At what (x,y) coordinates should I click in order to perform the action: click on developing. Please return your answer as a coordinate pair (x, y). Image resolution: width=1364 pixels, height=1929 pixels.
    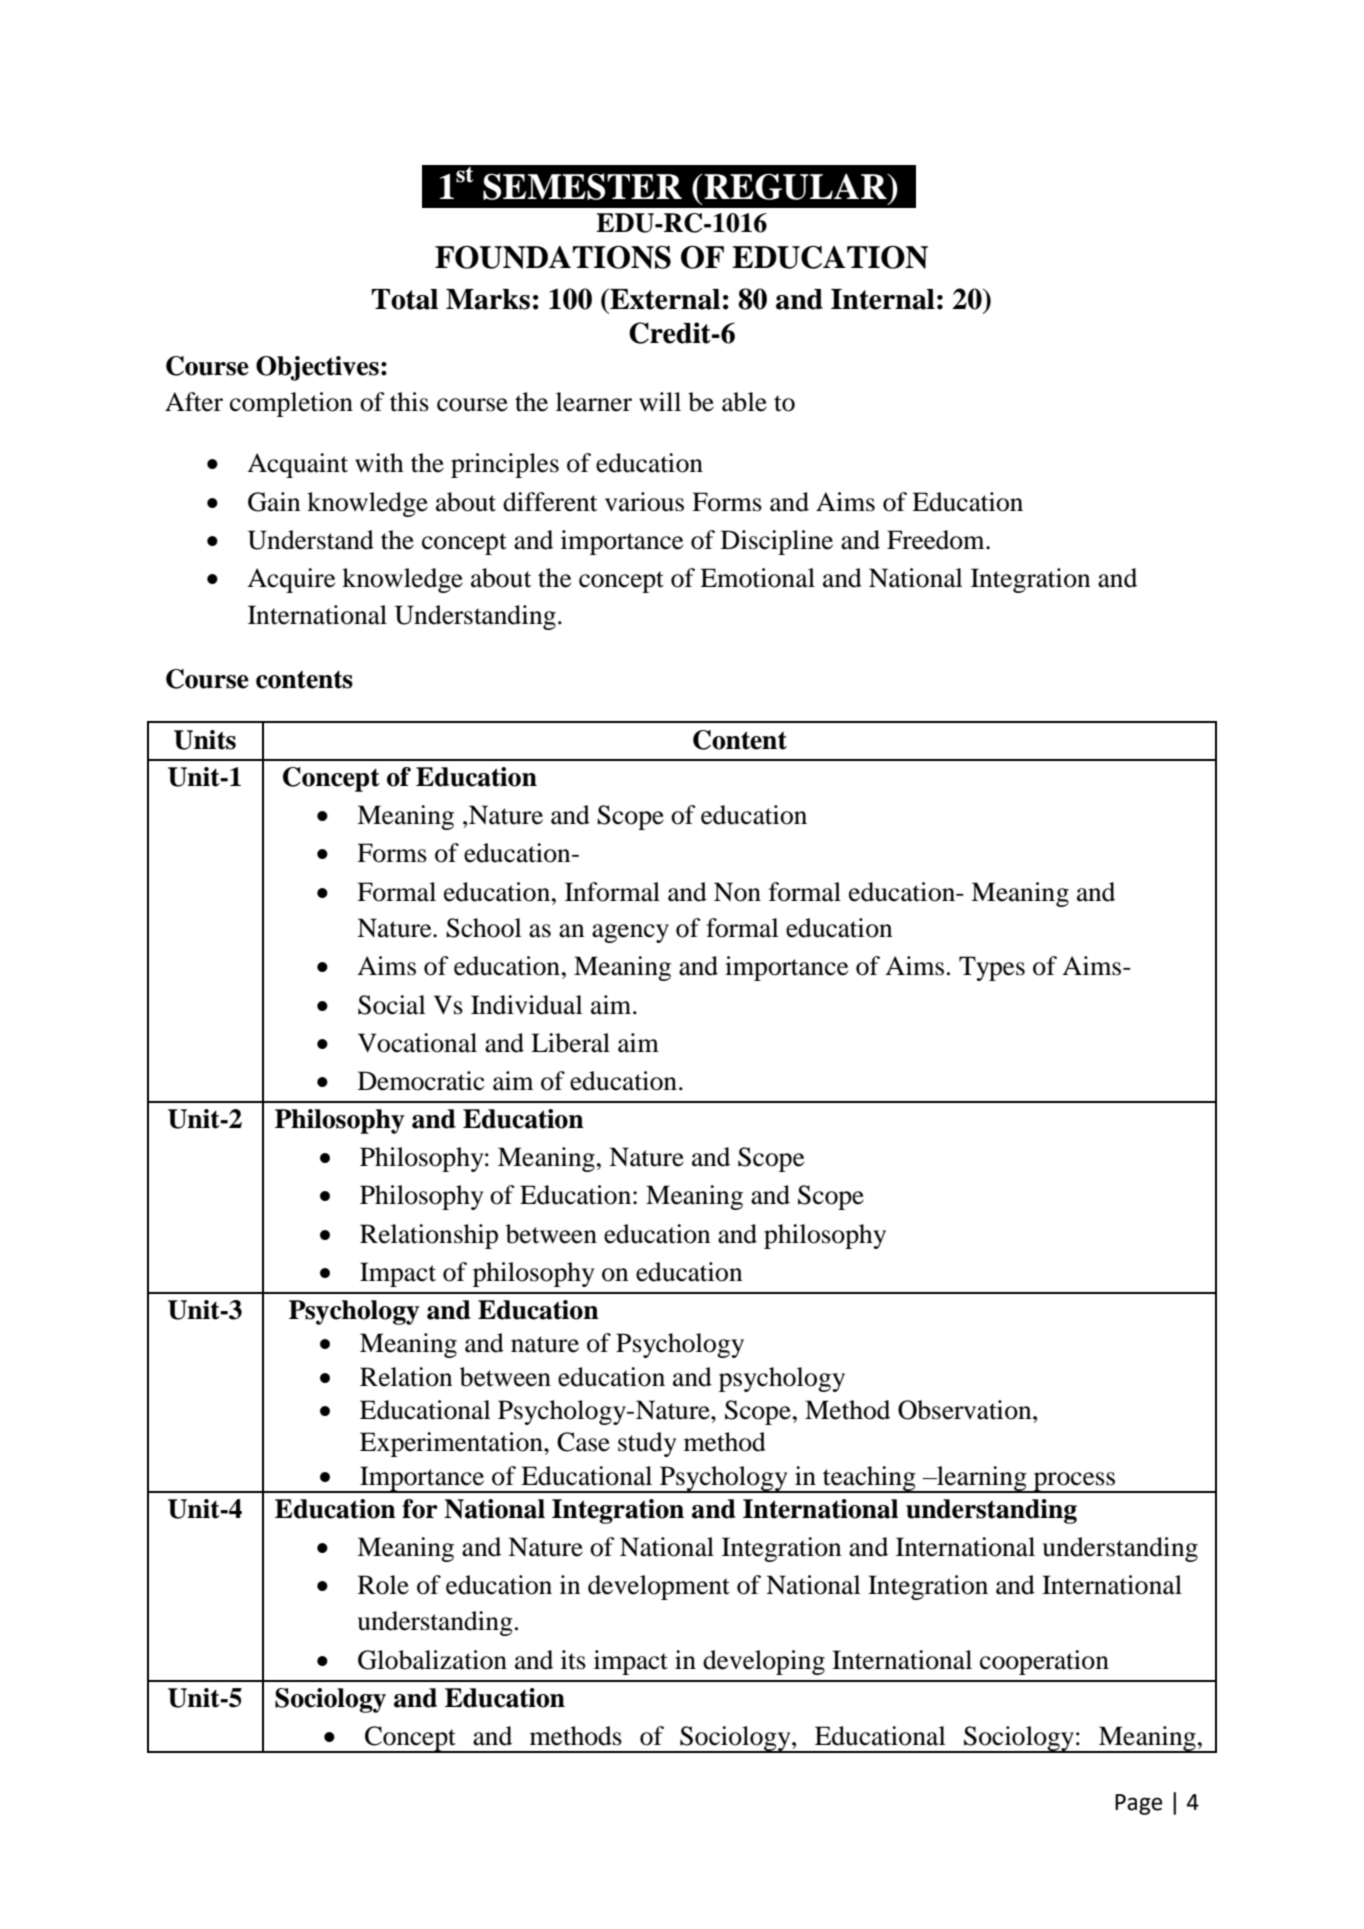
    Looking at the image, I should click on (764, 1662).
